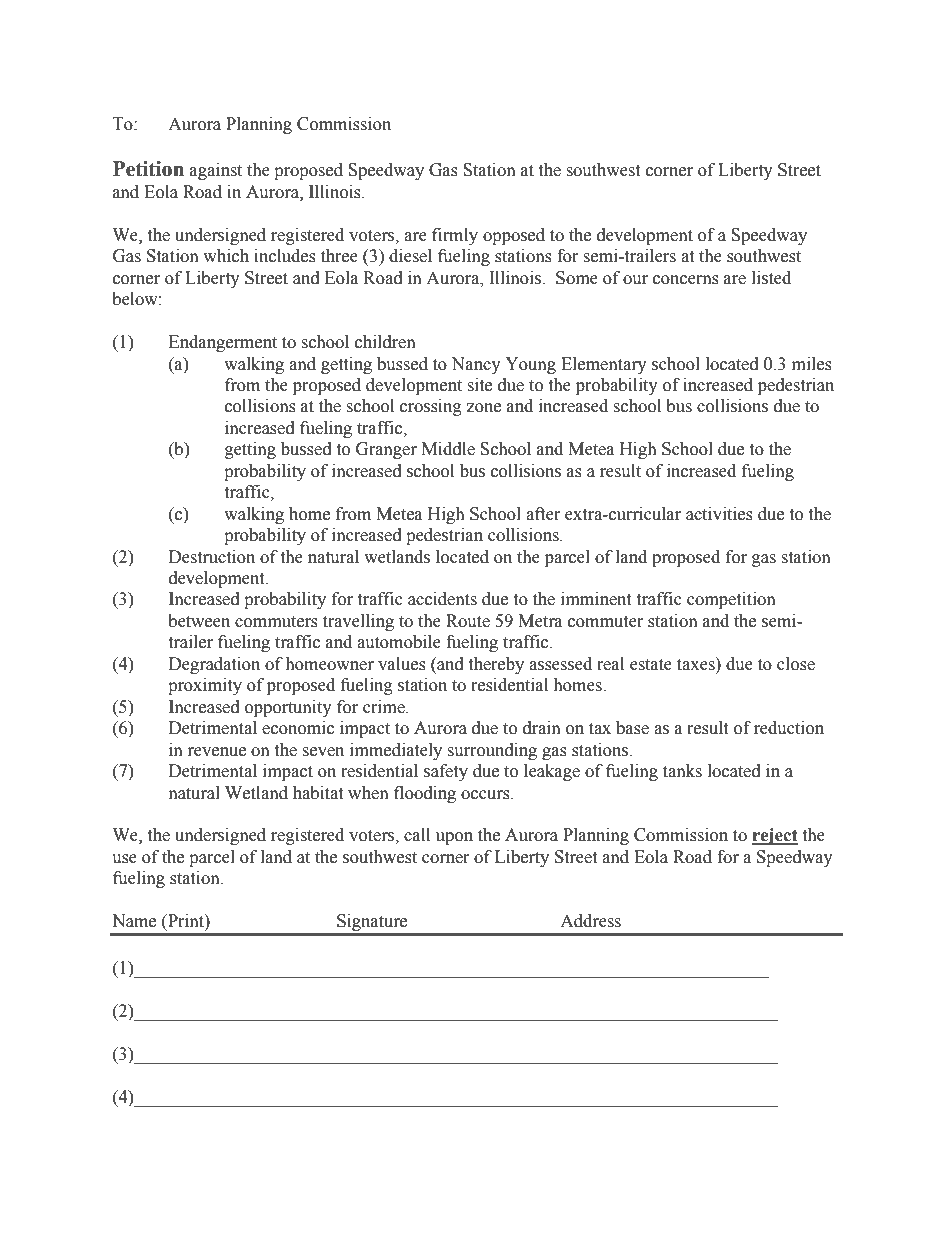  Describe the element at coordinates (212, 557) in the page. I see `Destruction` at that location.
